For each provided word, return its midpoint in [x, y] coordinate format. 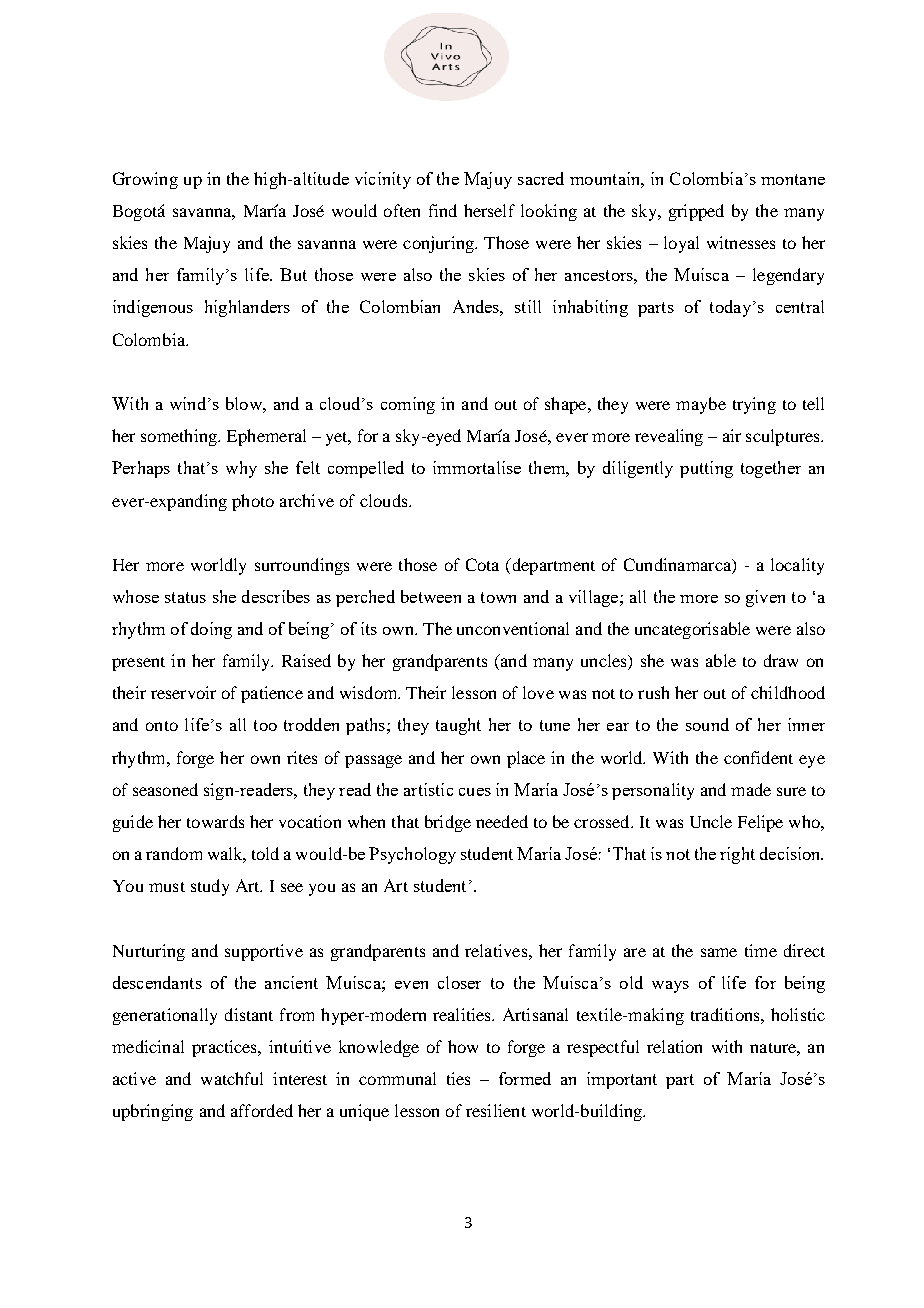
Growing [145, 180]
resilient [496, 1110]
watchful [232, 1078]
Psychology [412, 855]
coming [408, 405]
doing [211, 630]
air [732, 435]
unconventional [513, 628]
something [180, 437]
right [737, 855]
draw [781, 660]
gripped [696, 212]
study [210, 887]
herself [489, 210]
